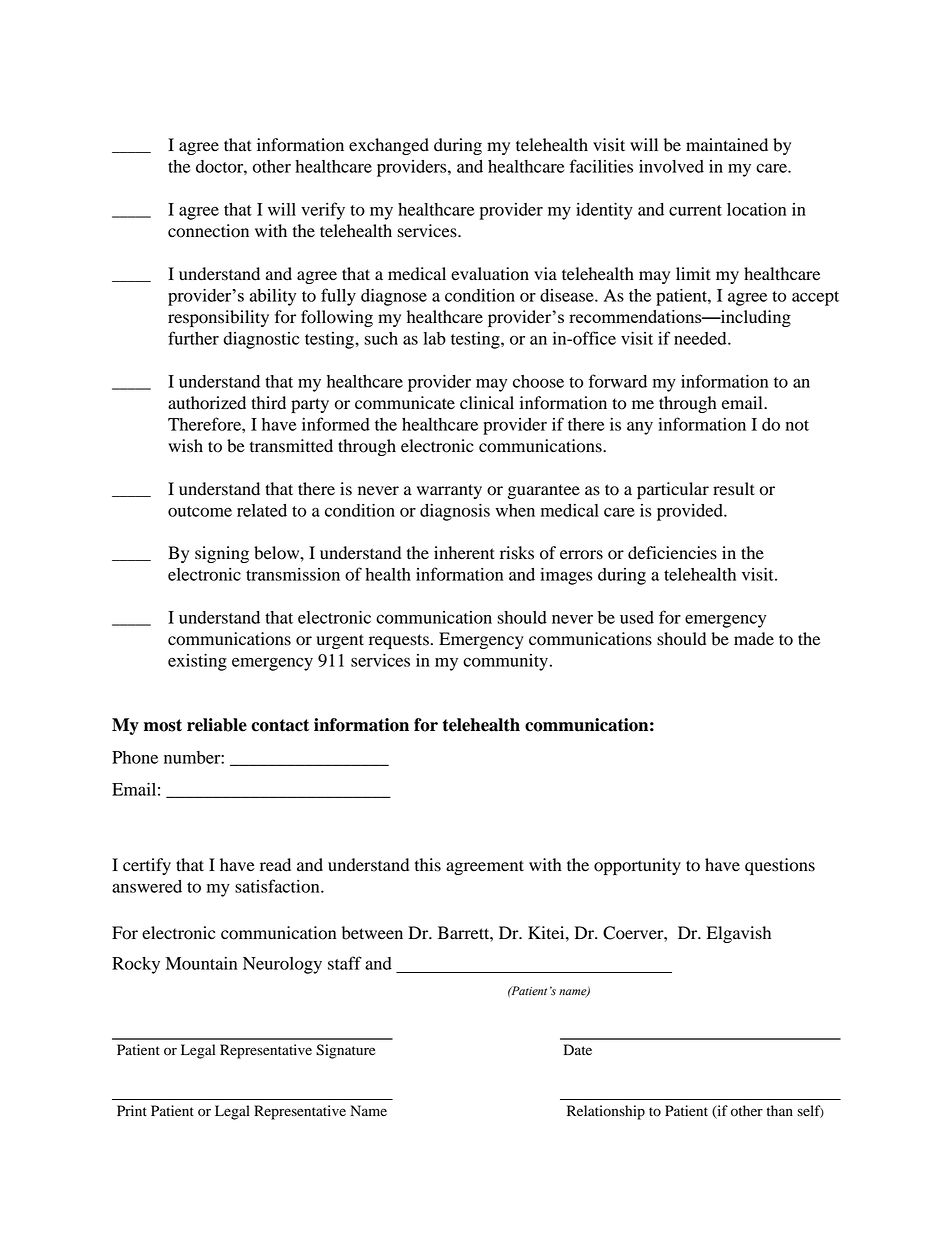  I want to click on warranty, so click(449, 491).
